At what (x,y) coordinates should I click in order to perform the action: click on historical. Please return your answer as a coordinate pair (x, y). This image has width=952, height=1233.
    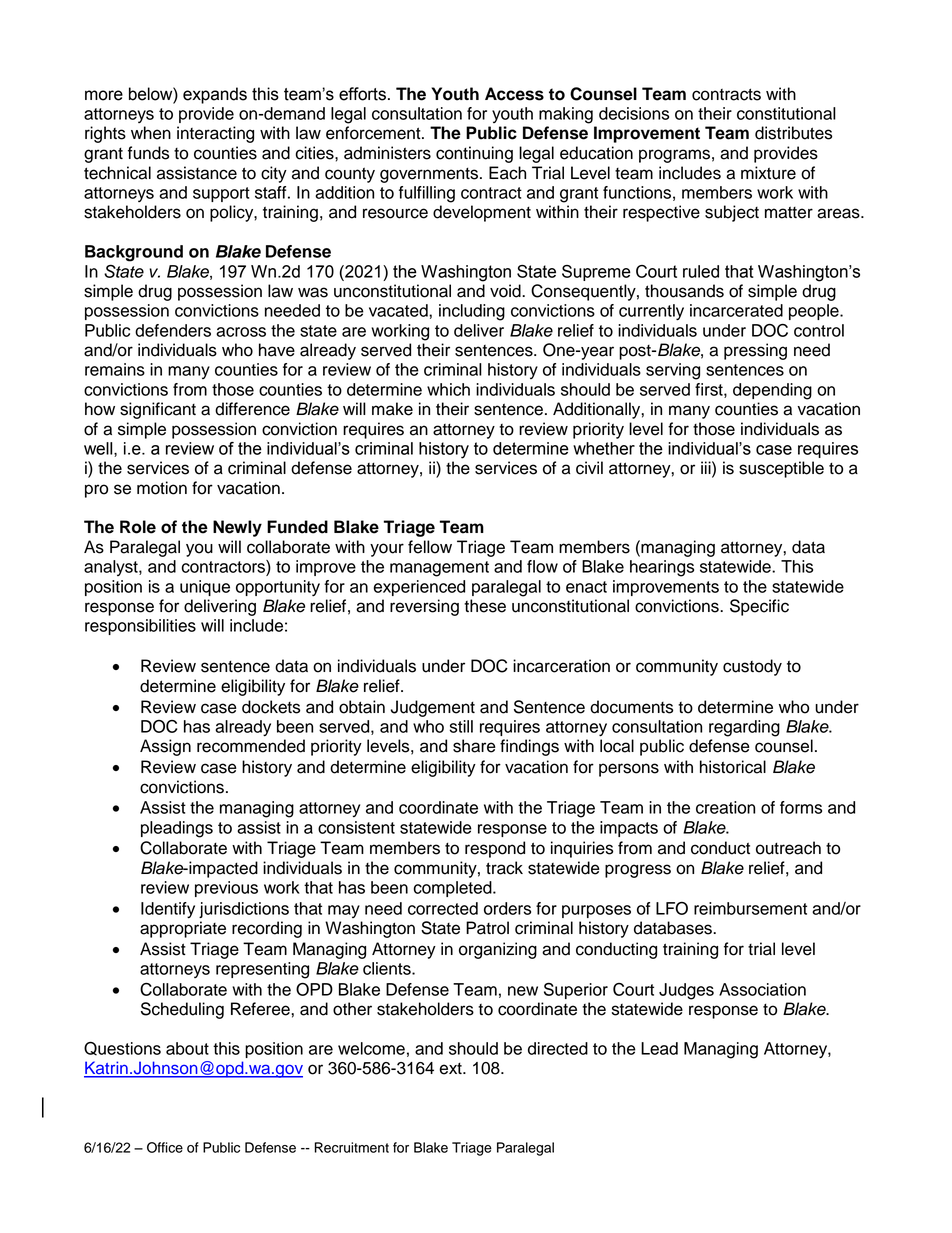
    Looking at the image, I should click on (733, 767).
